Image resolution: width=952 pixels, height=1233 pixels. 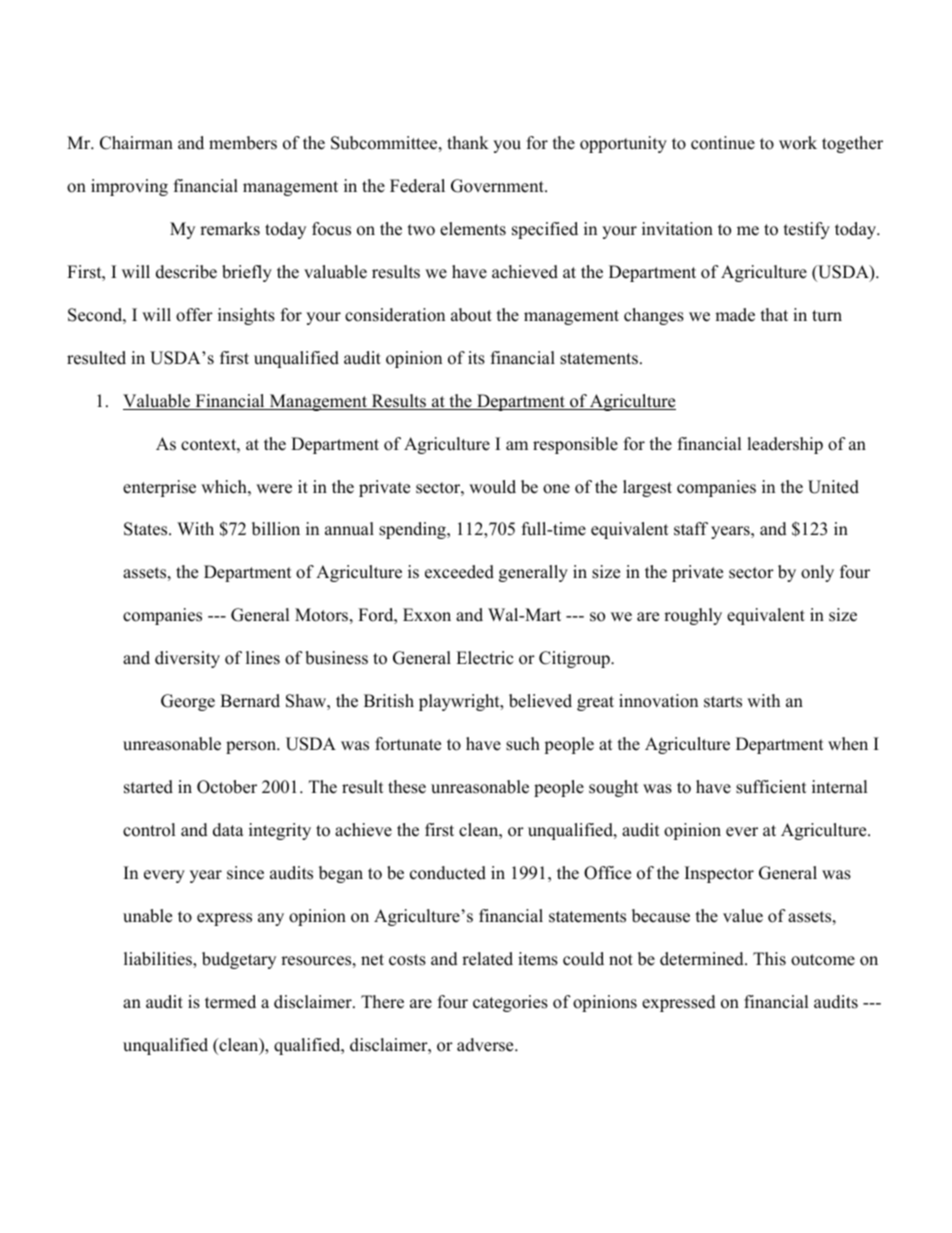 What do you see at coordinates (187, 659) in the screenshot?
I see `diversity` at bounding box center [187, 659].
